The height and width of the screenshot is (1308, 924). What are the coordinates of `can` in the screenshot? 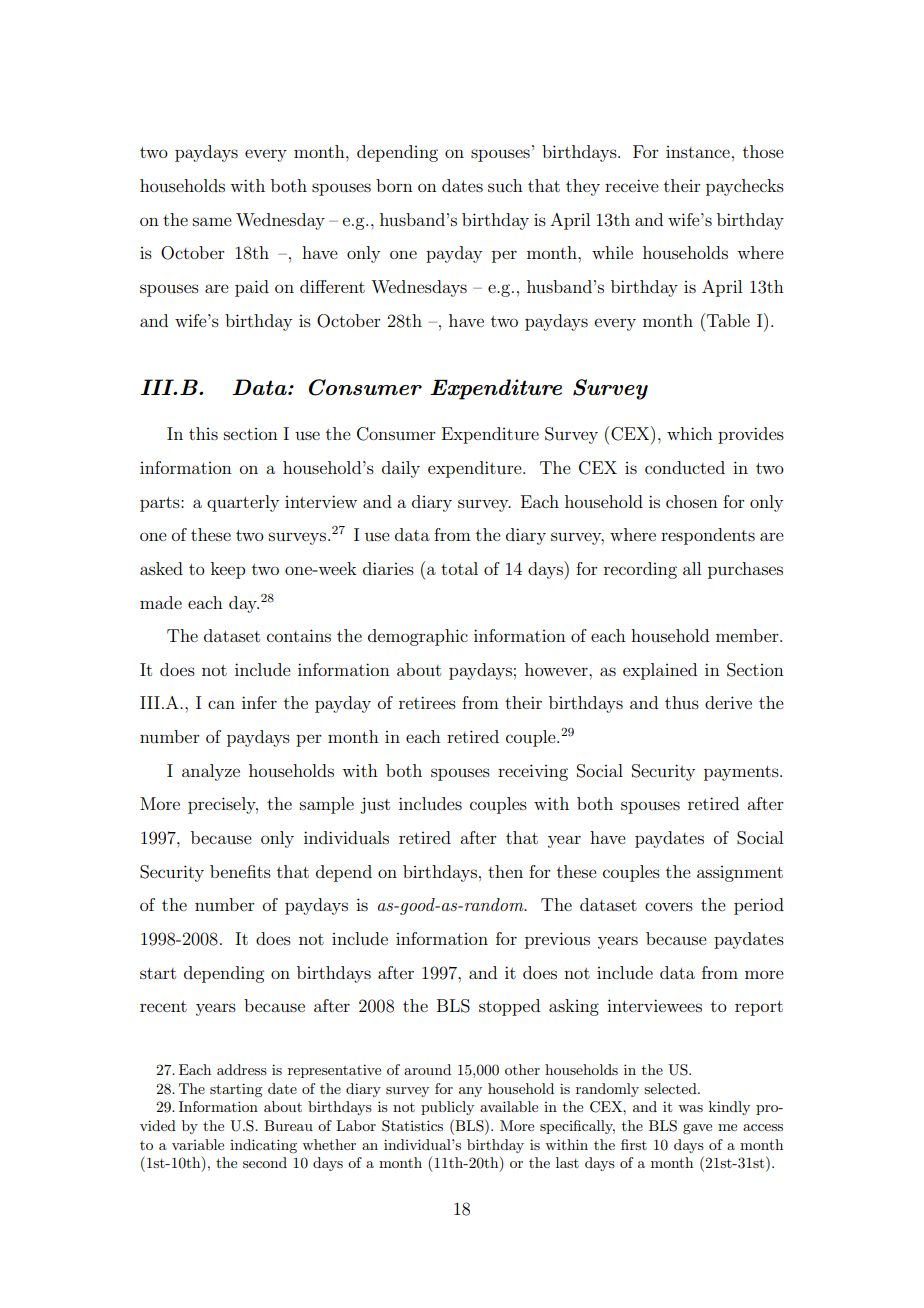 It's located at (221, 704).
